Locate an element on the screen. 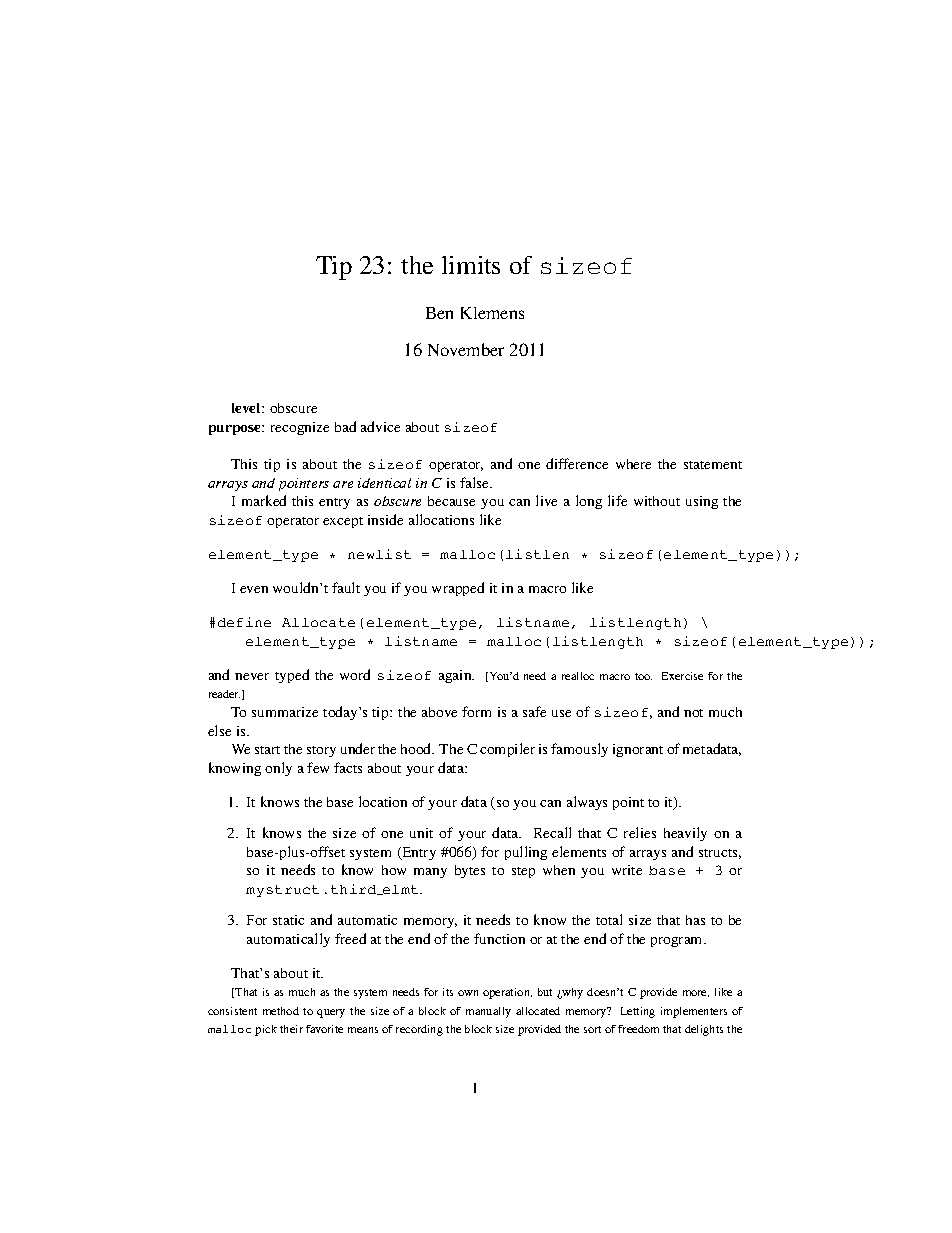 The width and height of the screenshot is (952, 1233). own is located at coordinates (468, 993).
